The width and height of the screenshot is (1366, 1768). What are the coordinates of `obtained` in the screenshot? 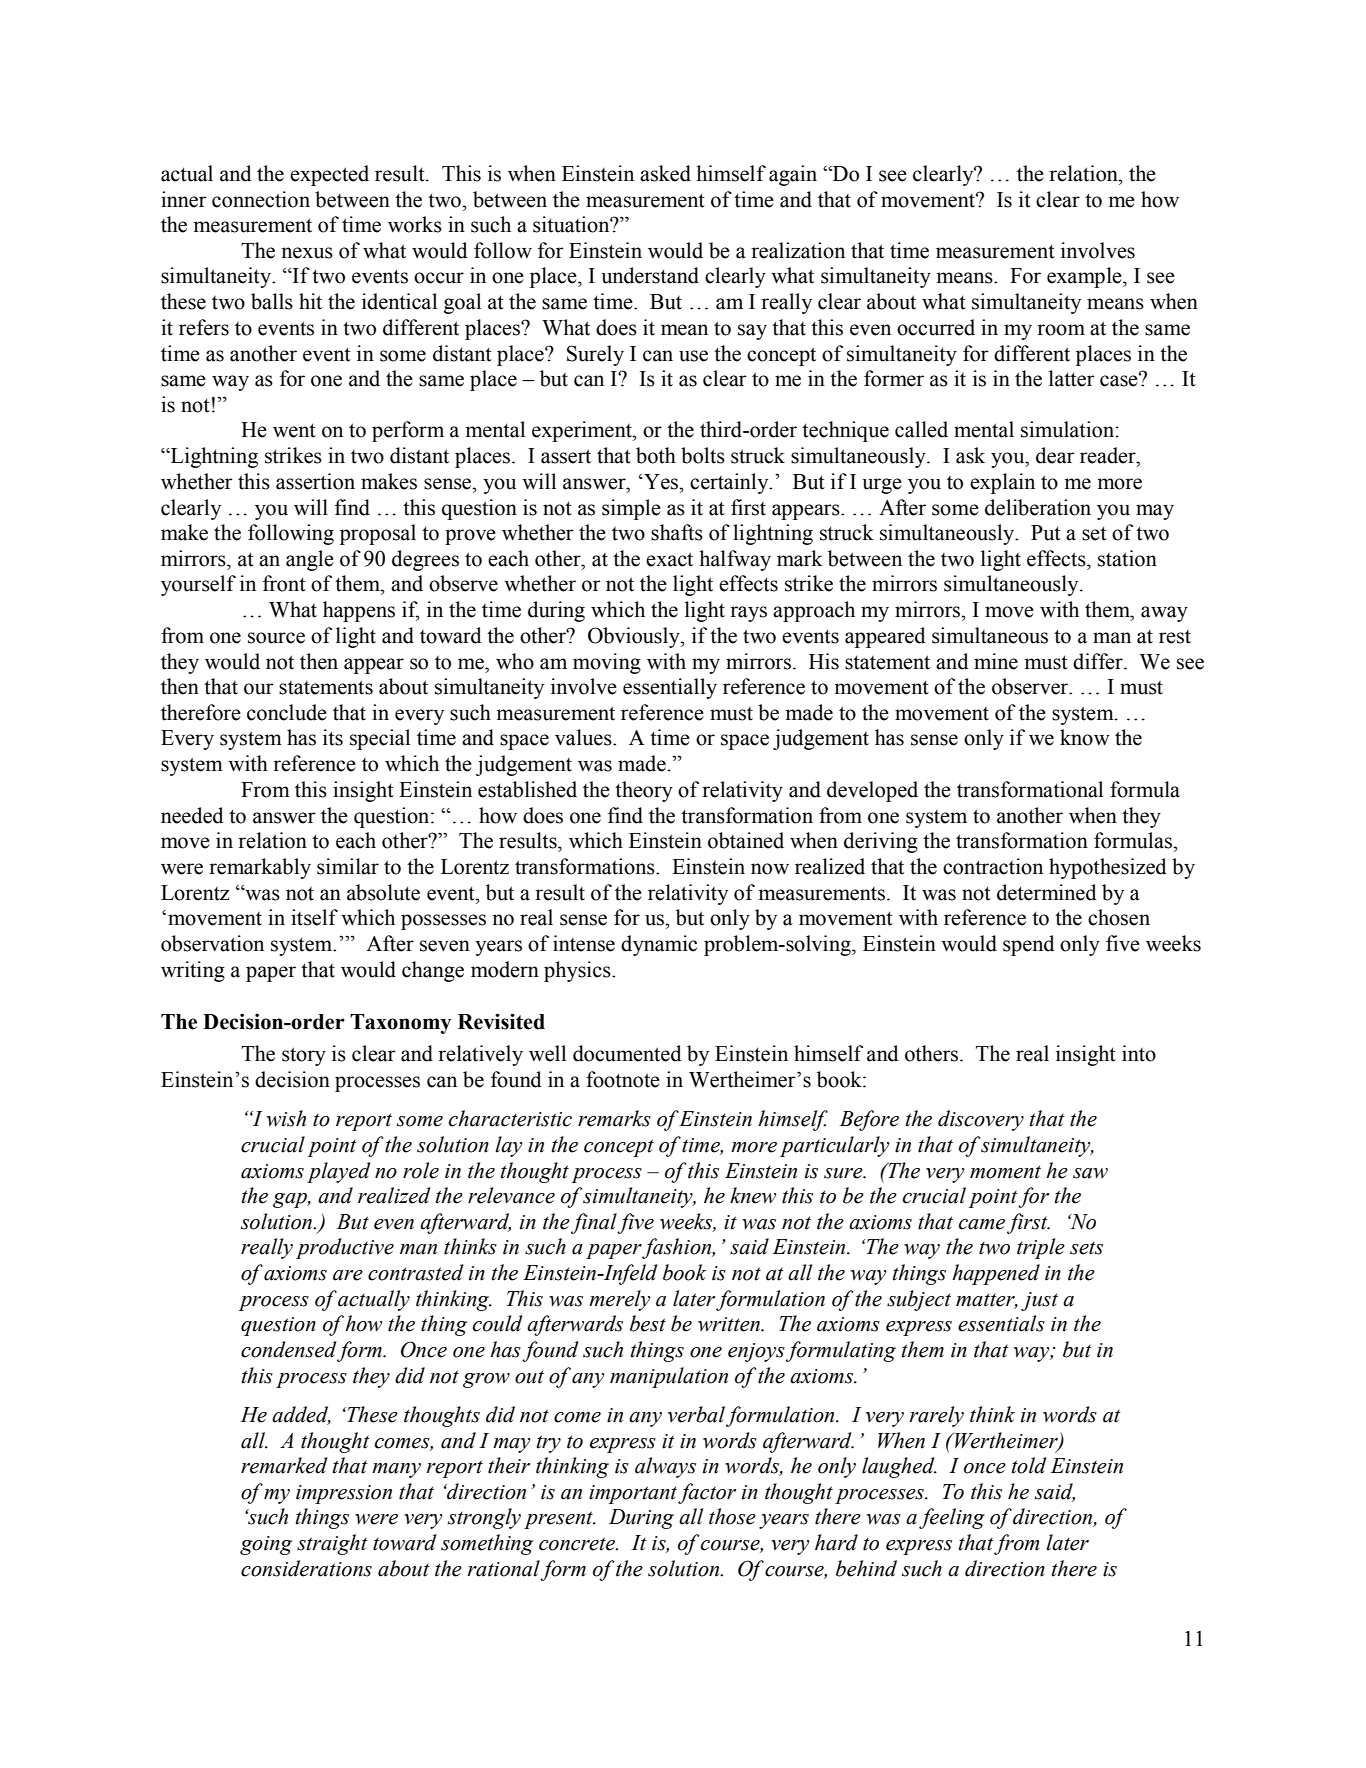 It's located at (746, 840).
